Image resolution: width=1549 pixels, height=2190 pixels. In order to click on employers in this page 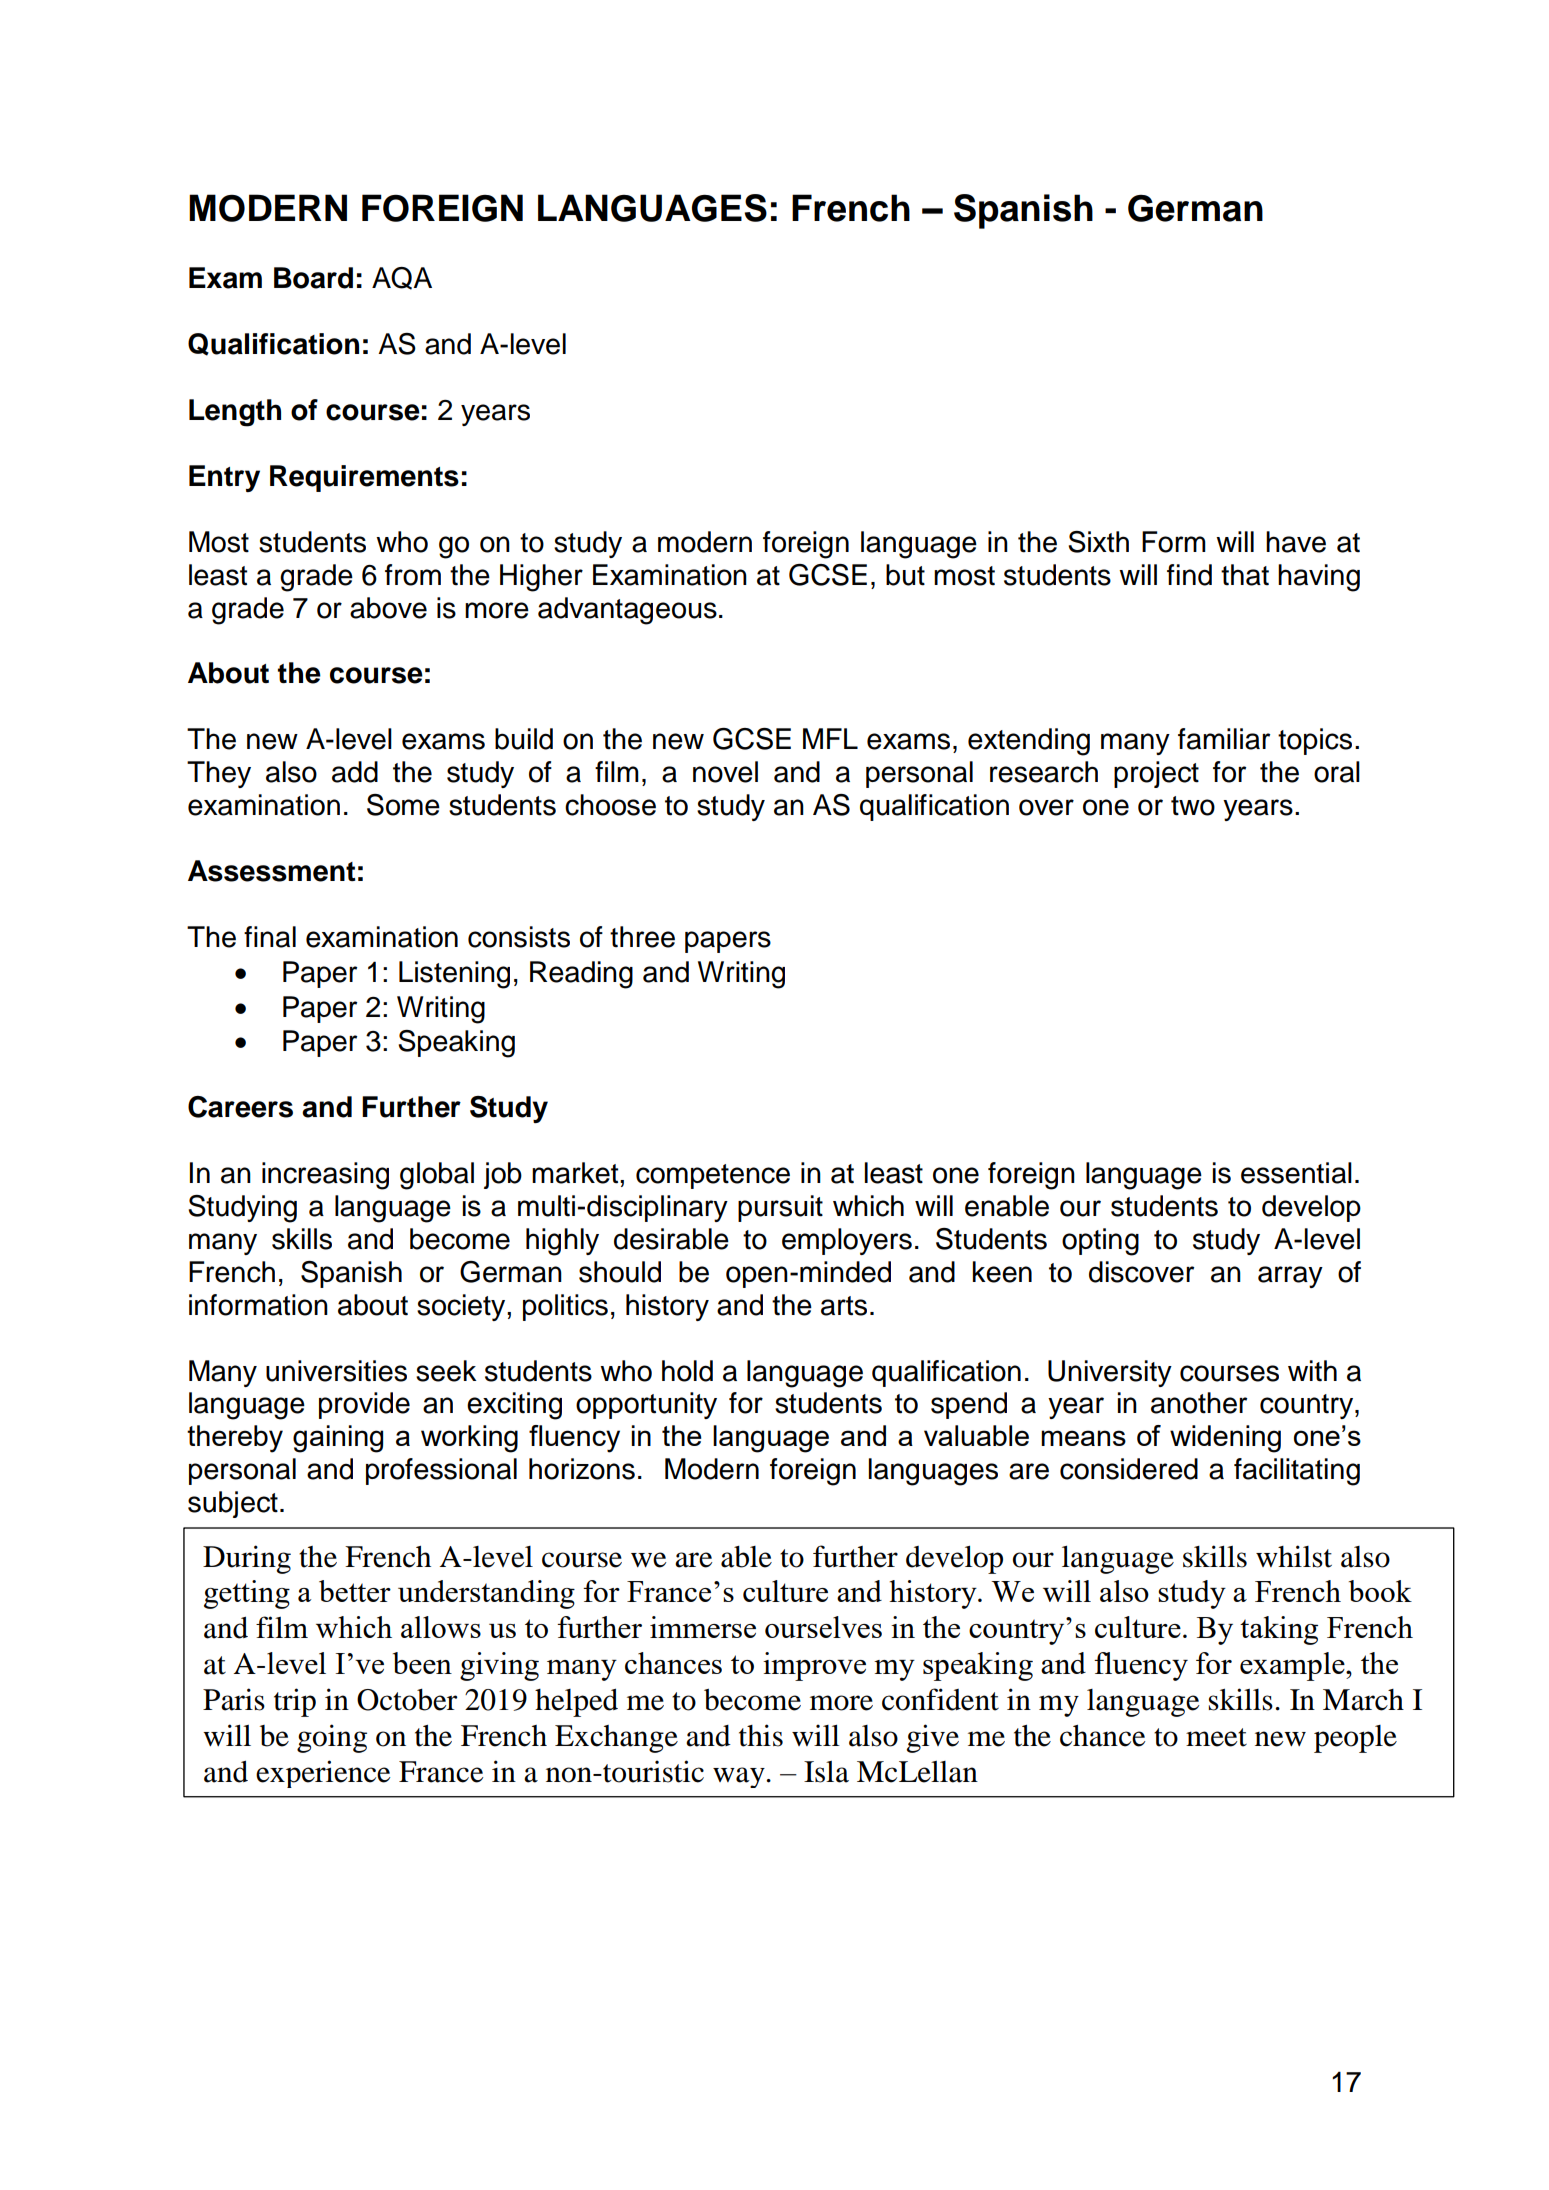, I will do `click(847, 1241)`.
